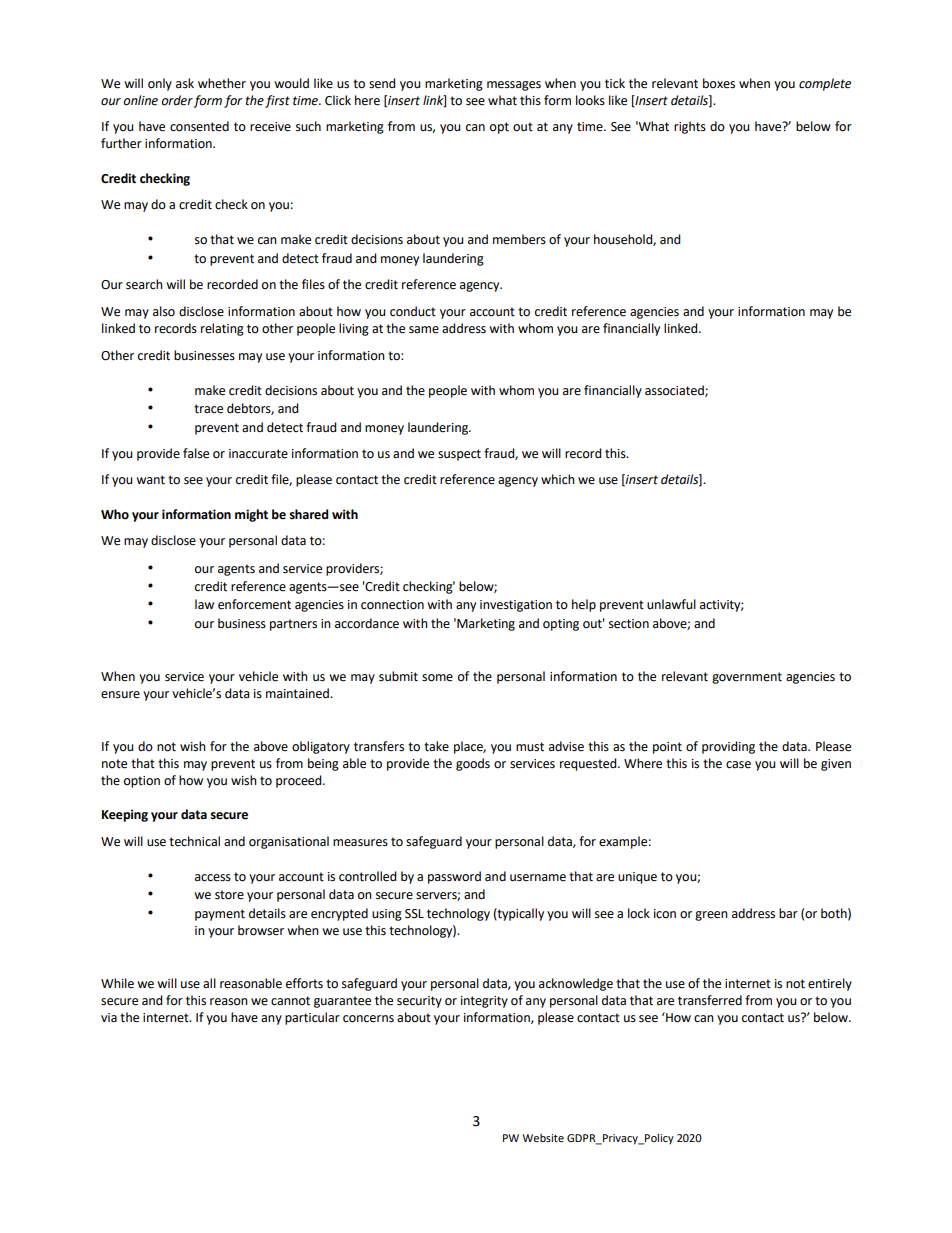  What do you see at coordinates (199, 126) in the page?
I see `consented` at bounding box center [199, 126].
